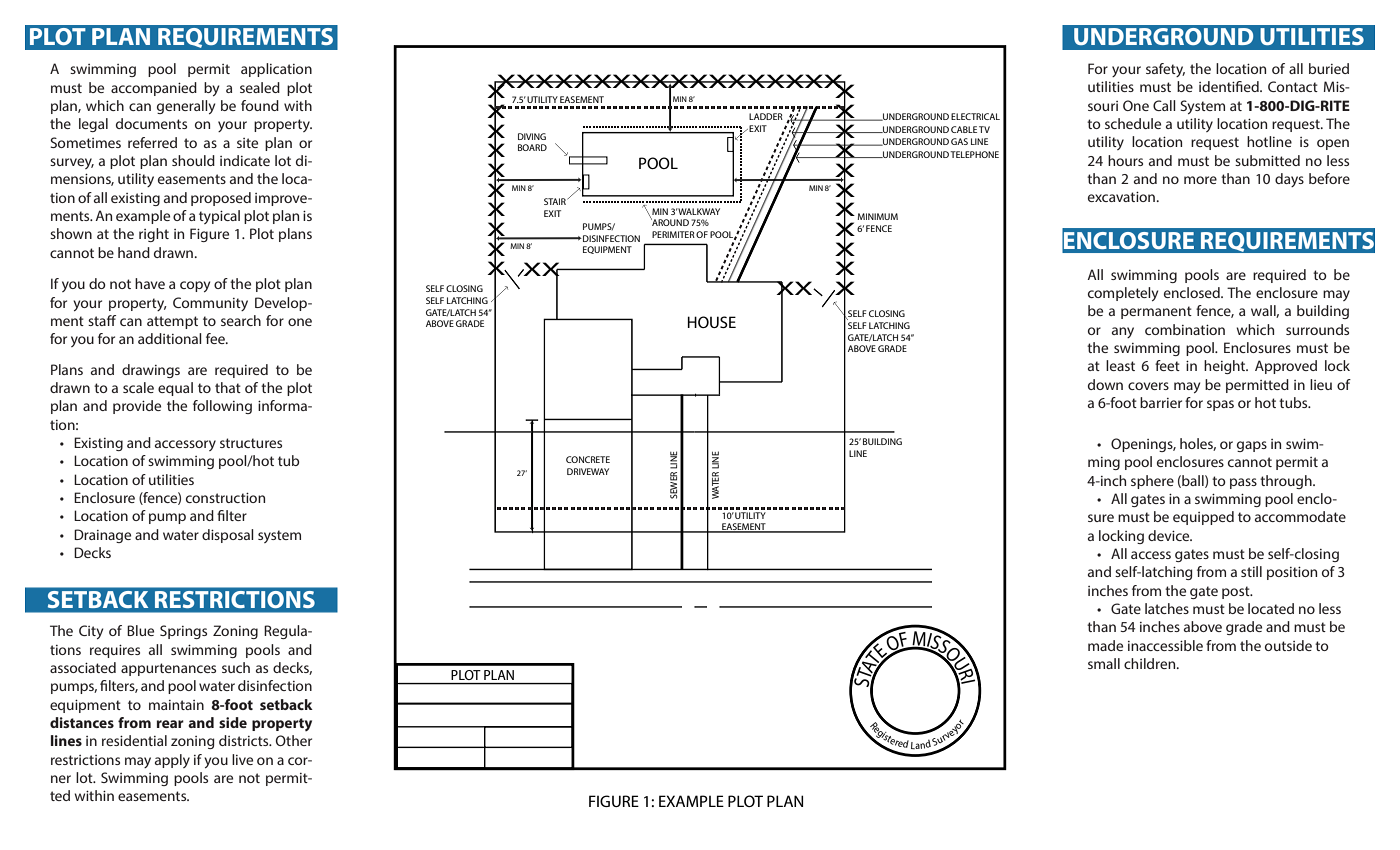 The width and height of the document is (1400, 850). What do you see at coordinates (294, 740) in the document?
I see `Other` at bounding box center [294, 740].
